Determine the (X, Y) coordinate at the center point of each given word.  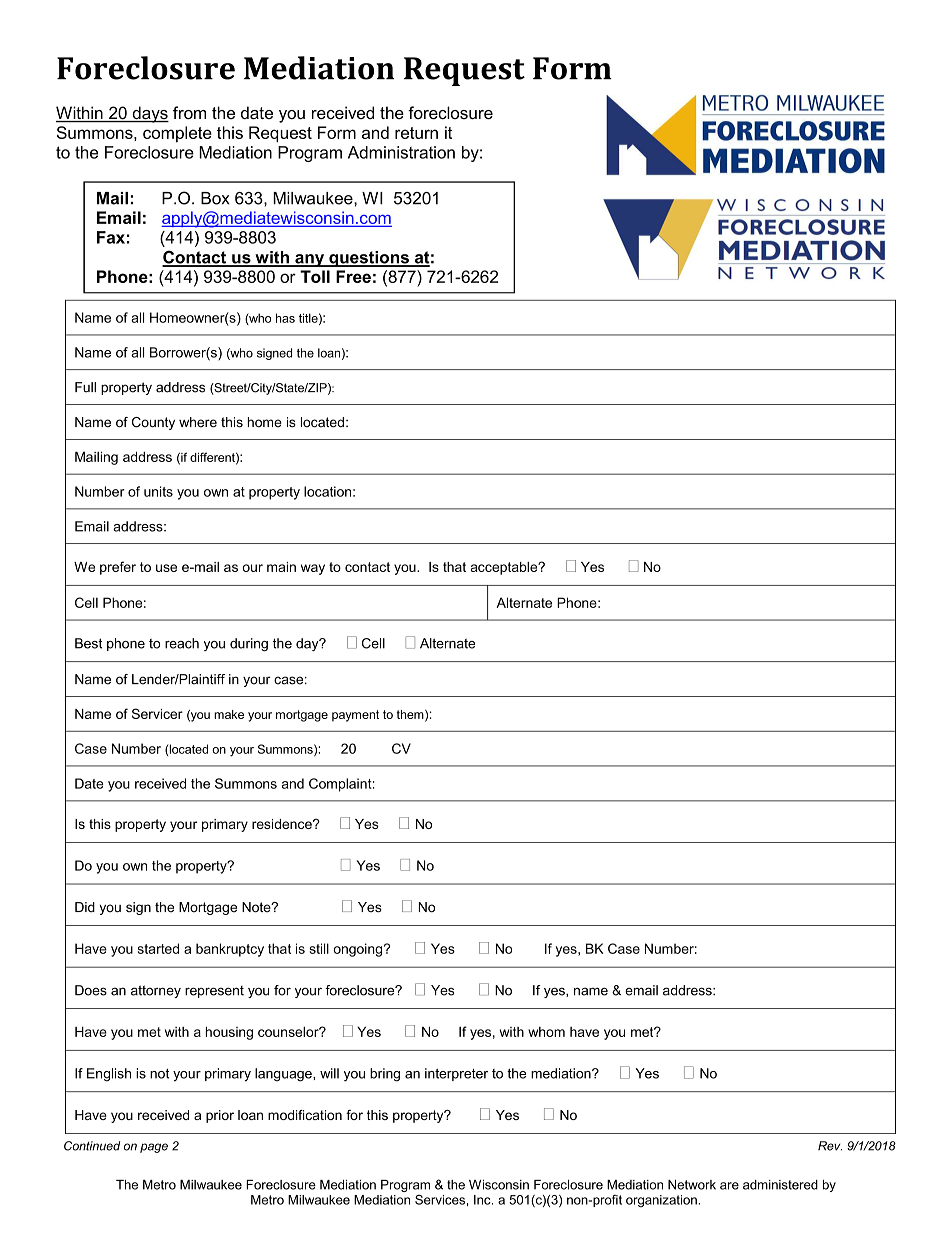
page (154, 1148)
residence (283, 824)
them (411, 715)
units (158, 491)
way (313, 569)
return (416, 133)
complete (177, 134)
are (729, 1186)
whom (546, 1032)
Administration (401, 152)
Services (440, 1200)
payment (355, 716)
